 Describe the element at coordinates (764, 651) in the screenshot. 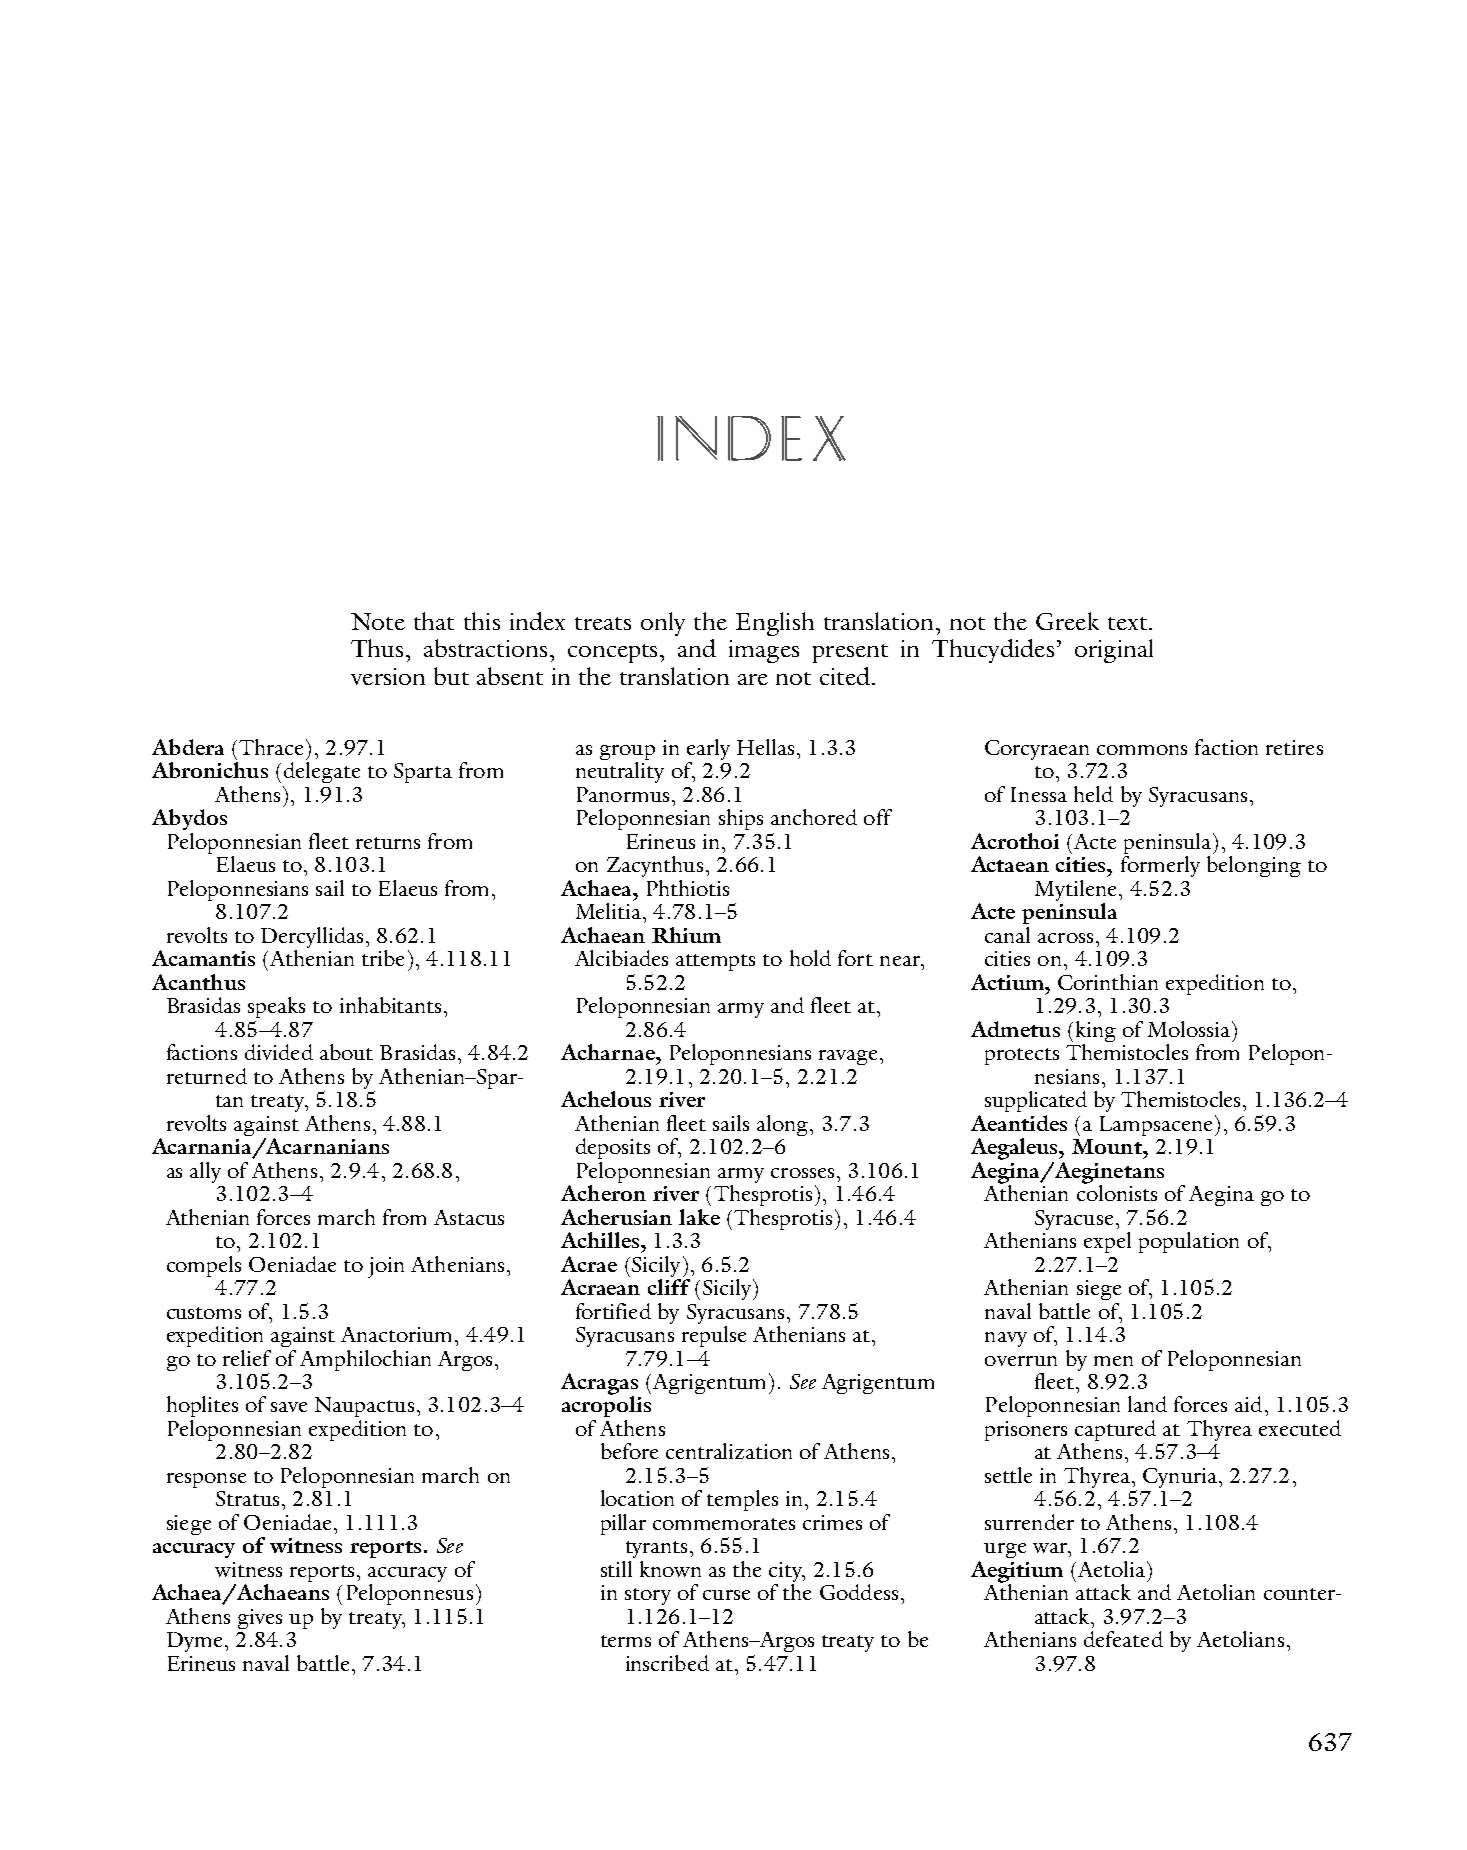

I see `images` at that location.
